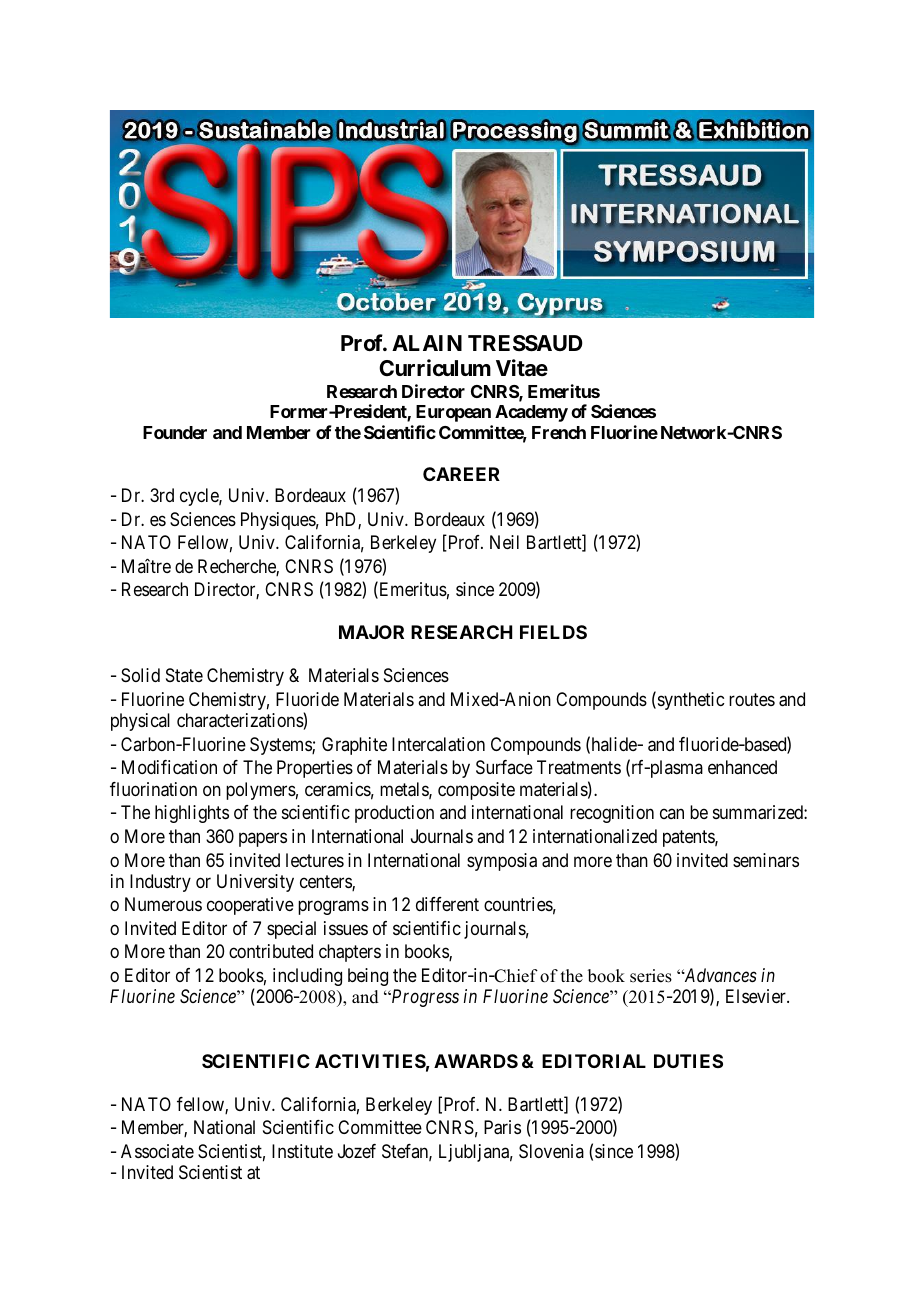  What do you see at coordinates (157, 1151) in the document?
I see `Associate` at bounding box center [157, 1151].
